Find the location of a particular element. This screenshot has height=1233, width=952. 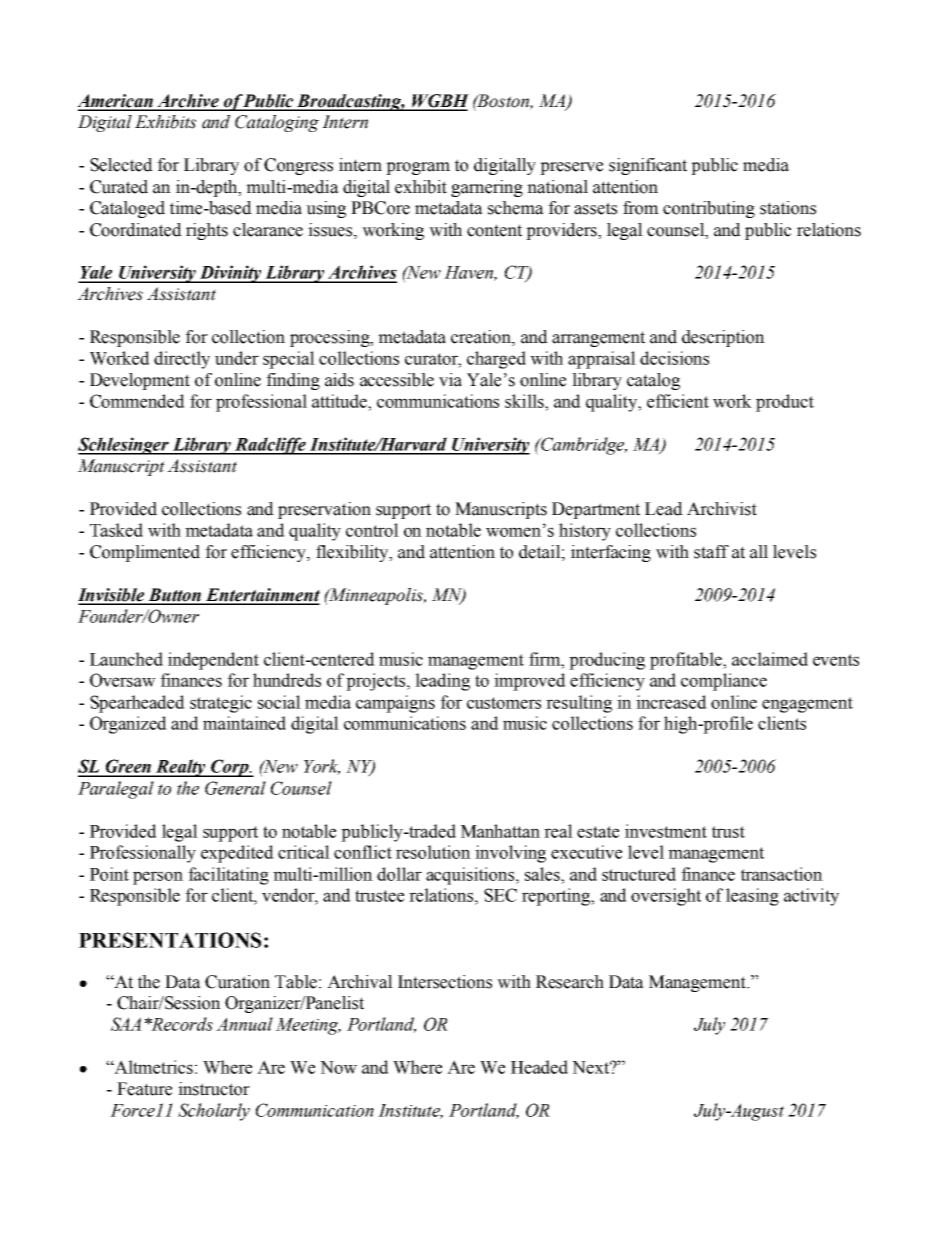

significant is located at coordinates (648, 166).
